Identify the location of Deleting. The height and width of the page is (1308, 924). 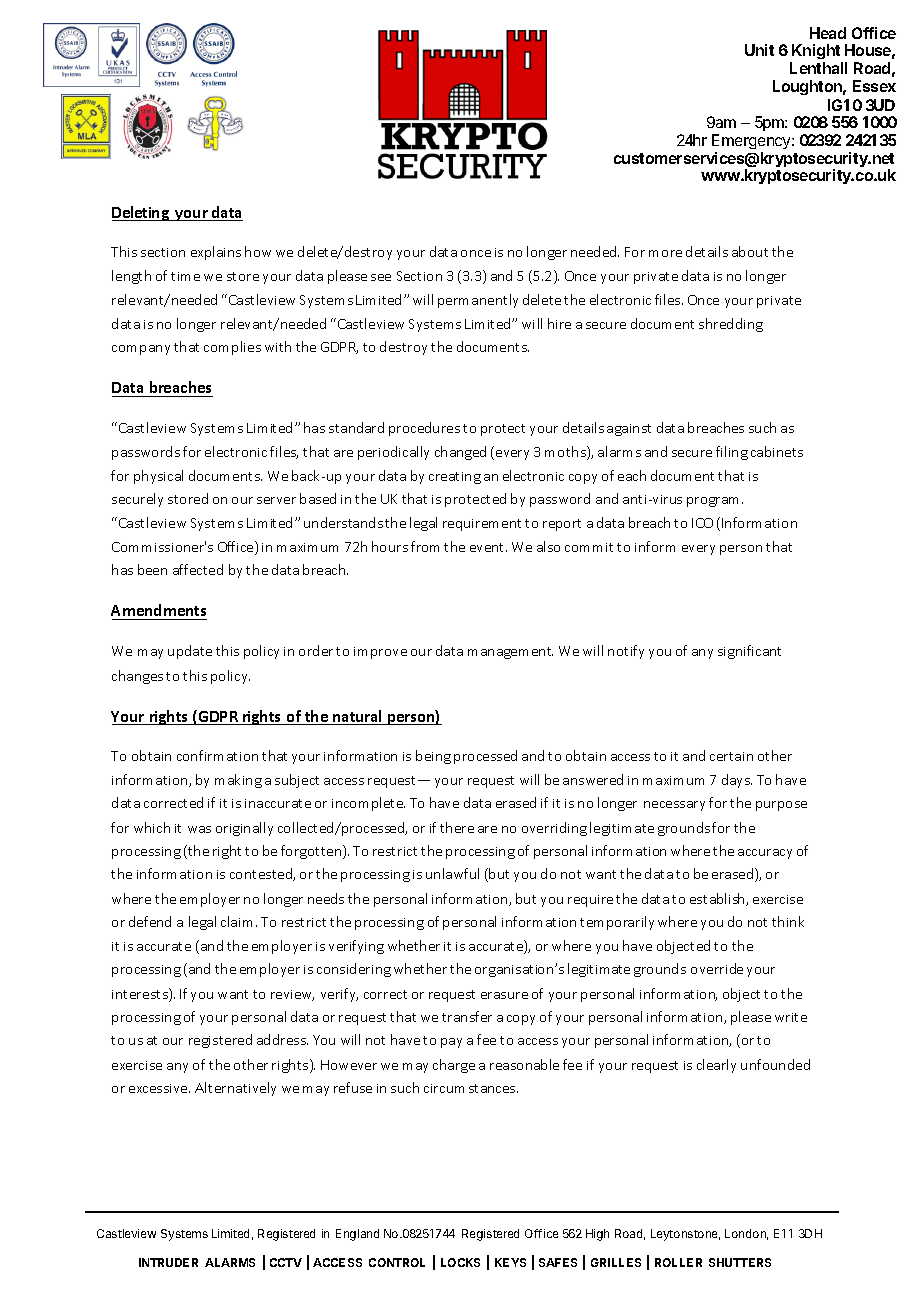
(141, 213).
